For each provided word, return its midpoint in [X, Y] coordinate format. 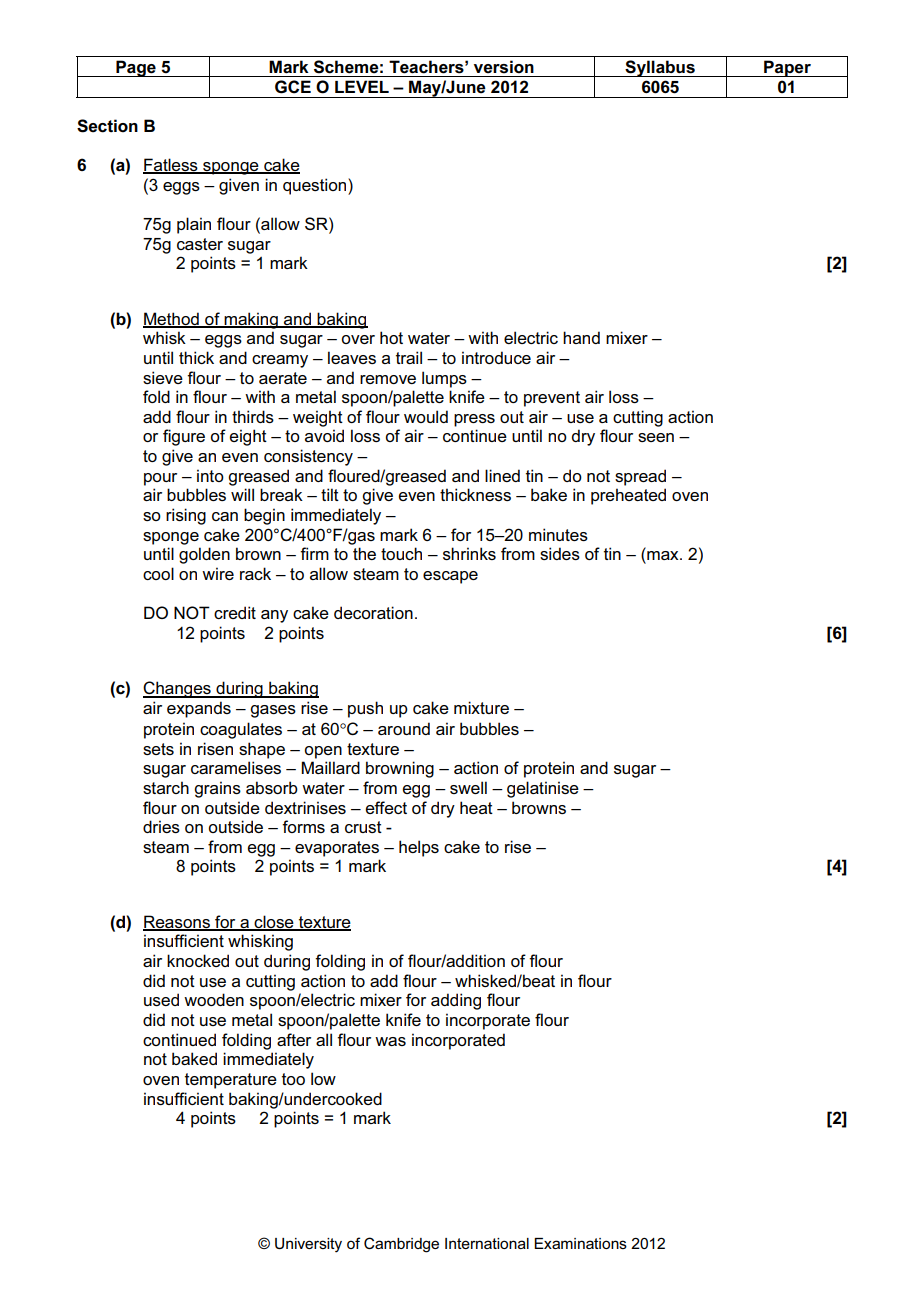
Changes [178, 689]
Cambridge [401, 1245]
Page [136, 68]
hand [581, 337]
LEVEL [362, 86]
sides [560, 553]
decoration [373, 612]
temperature [231, 1081]
